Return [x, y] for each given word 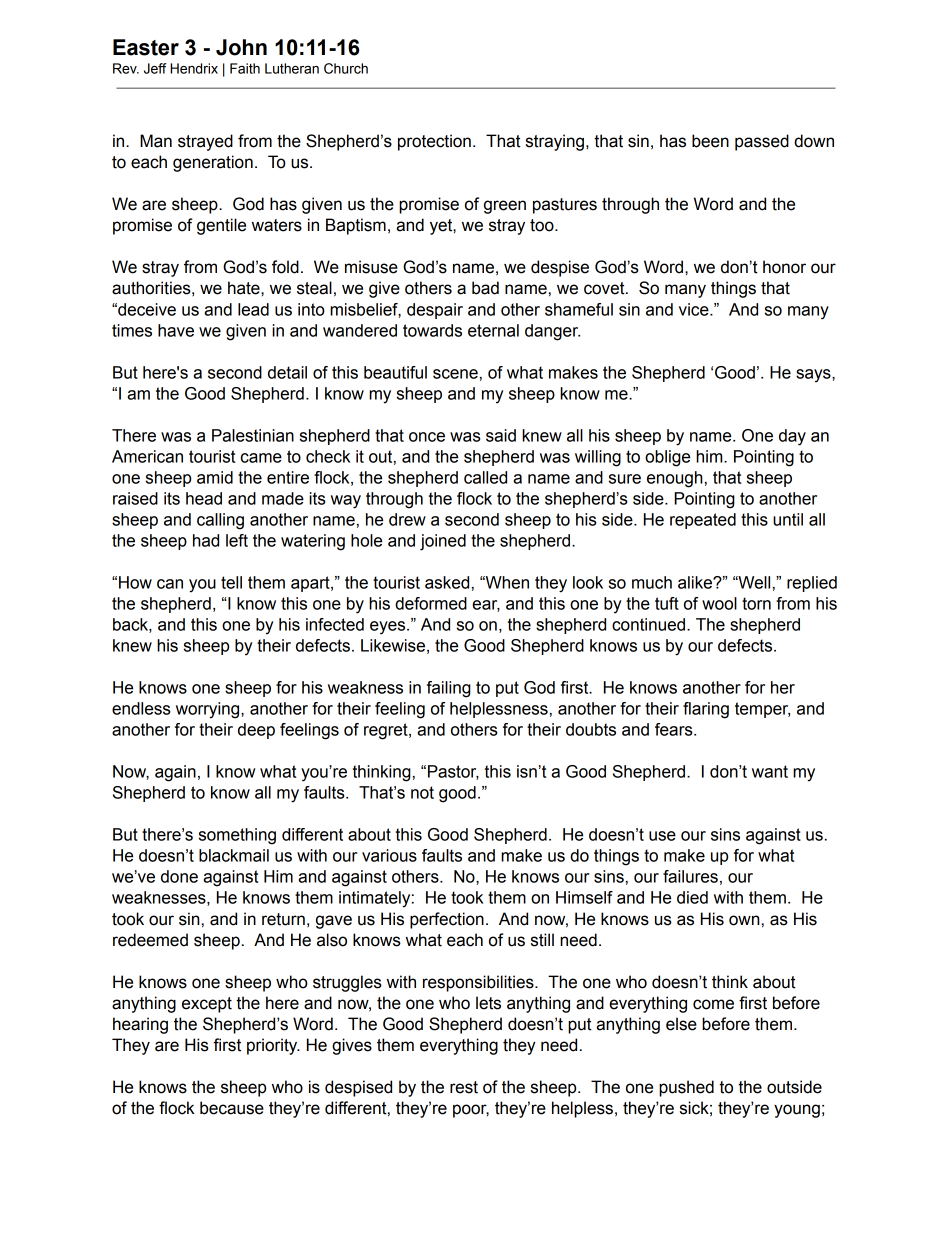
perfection [447, 920]
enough [675, 479]
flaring [706, 710]
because [232, 1108]
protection [434, 142]
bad [485, 288]
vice [695, 309]
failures [690, 876]
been [710, 141]
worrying [209, 710]
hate [245, 288]
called [485, 477]
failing [449, 689]
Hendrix [194, 68]
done [179, 876]
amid [215, 477]
